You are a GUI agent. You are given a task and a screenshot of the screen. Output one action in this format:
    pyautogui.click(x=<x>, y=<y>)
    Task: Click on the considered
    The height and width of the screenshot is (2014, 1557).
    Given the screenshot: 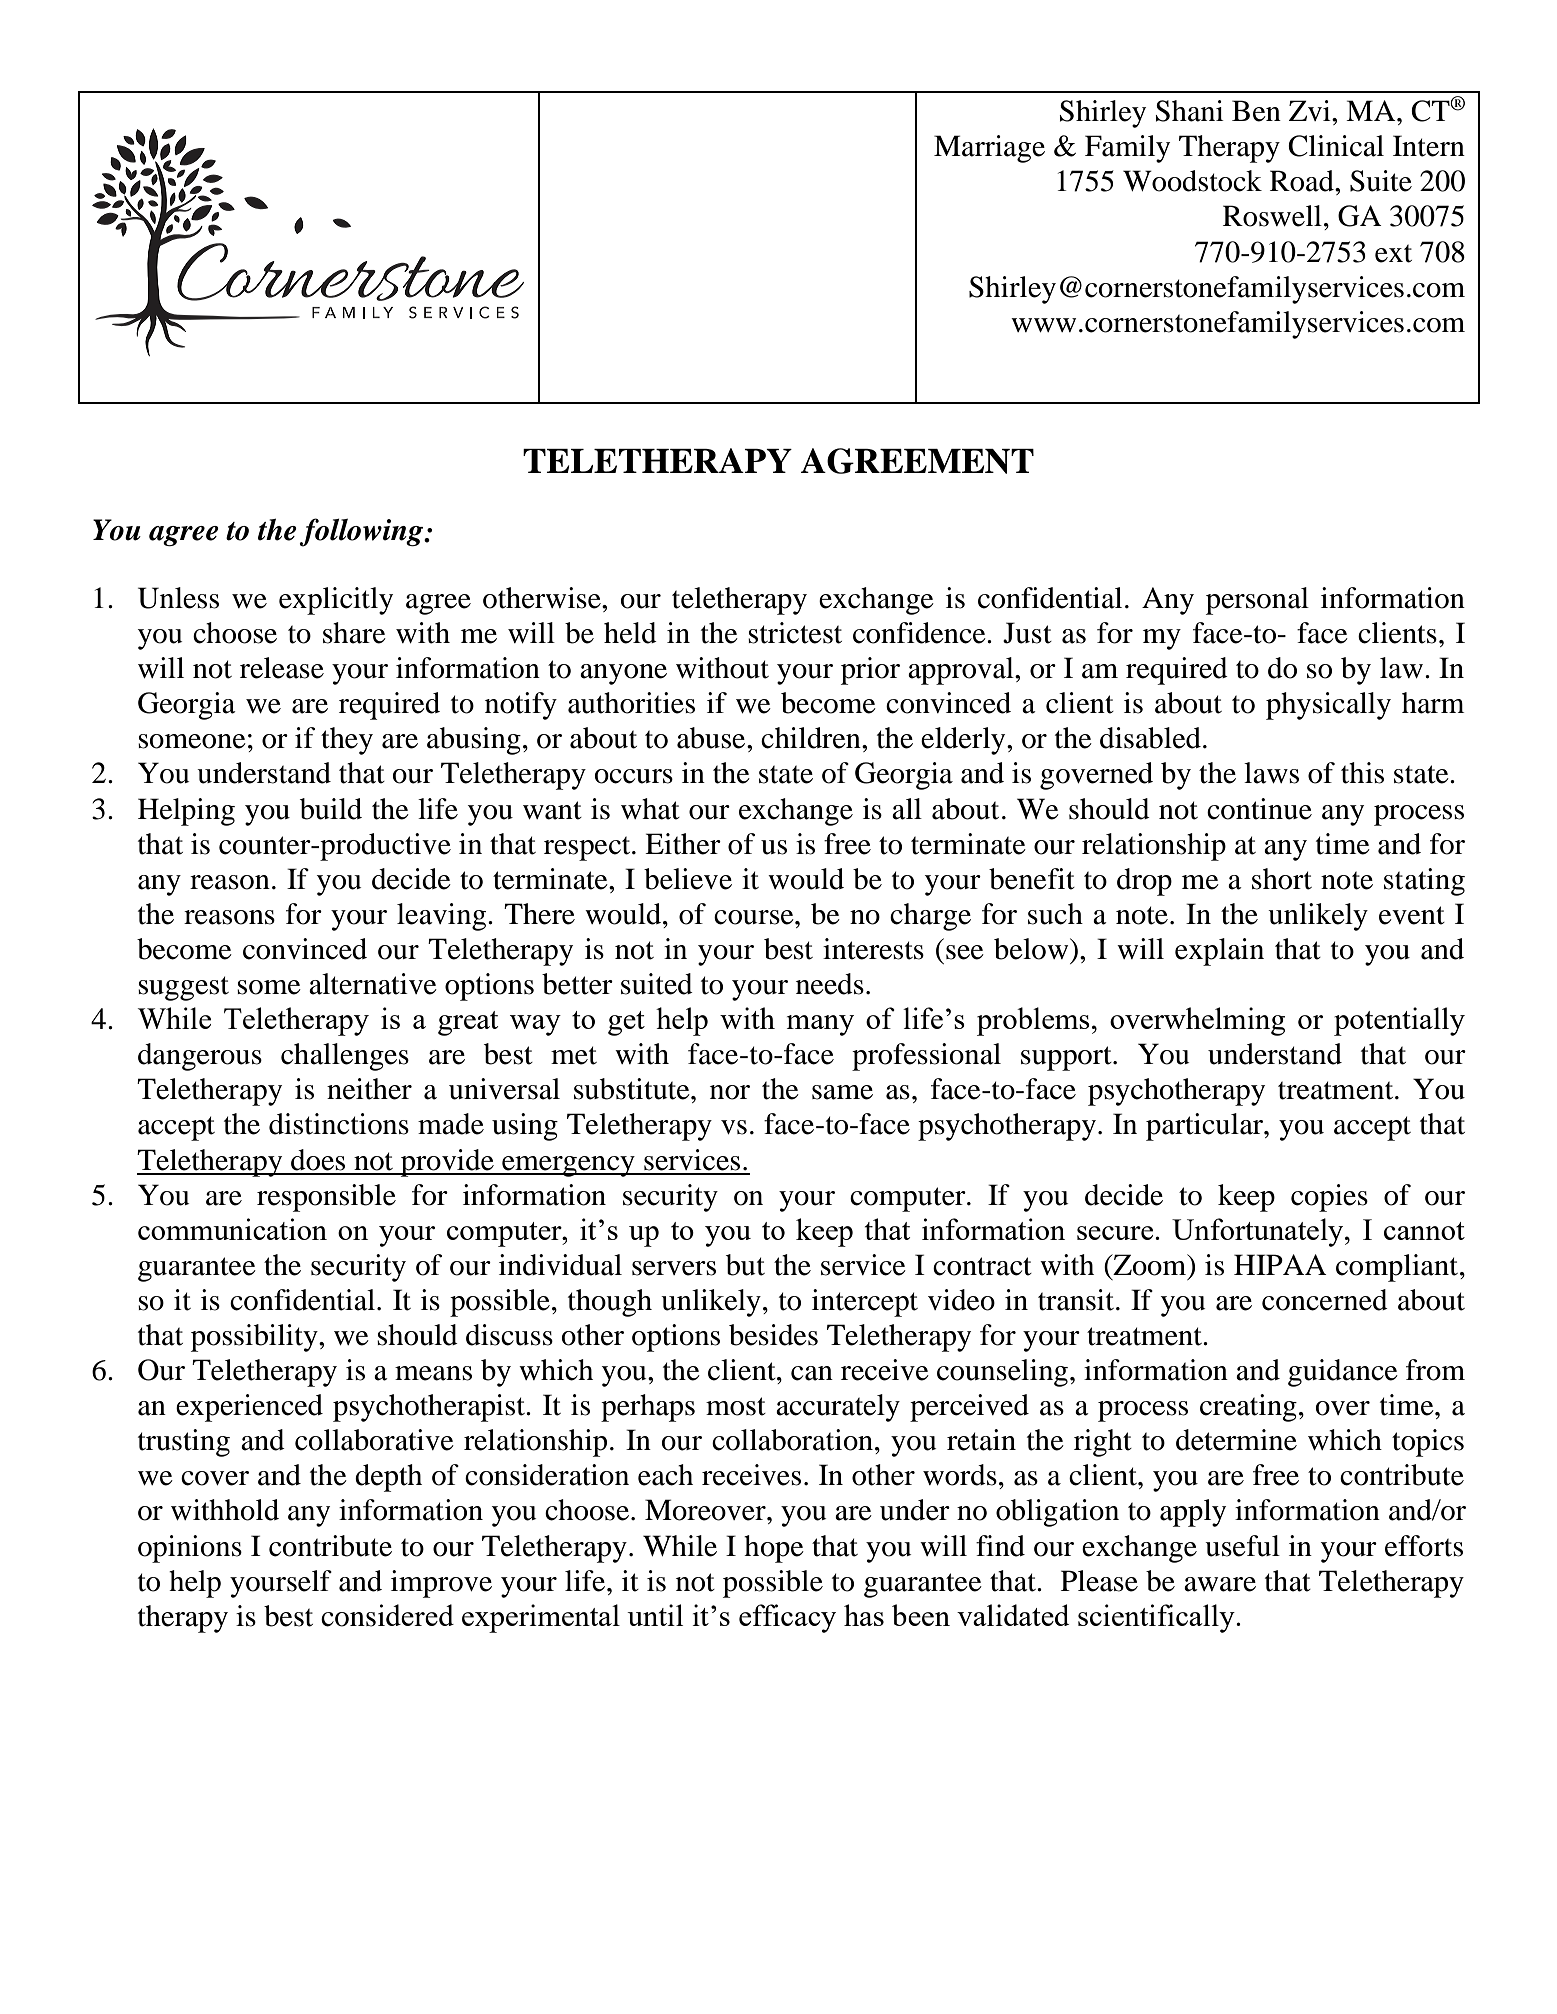 What is the action you would take?
    pyautogui.click(x=387, y=1615)
